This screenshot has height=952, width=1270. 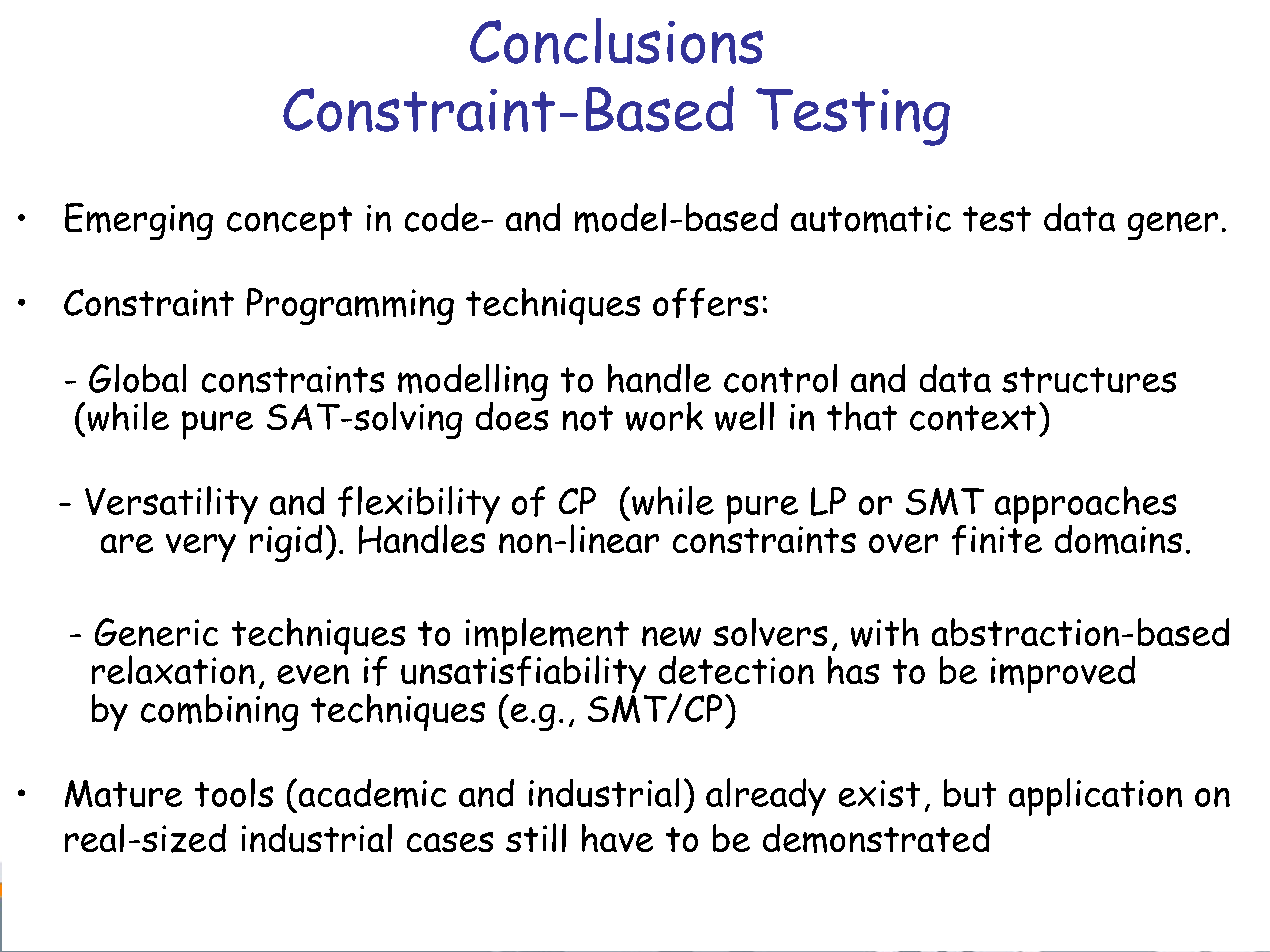 What do you see at coordinates (616, 41) in the screenshot?
I see `Conclusions` at bounding box center [616, 41].
